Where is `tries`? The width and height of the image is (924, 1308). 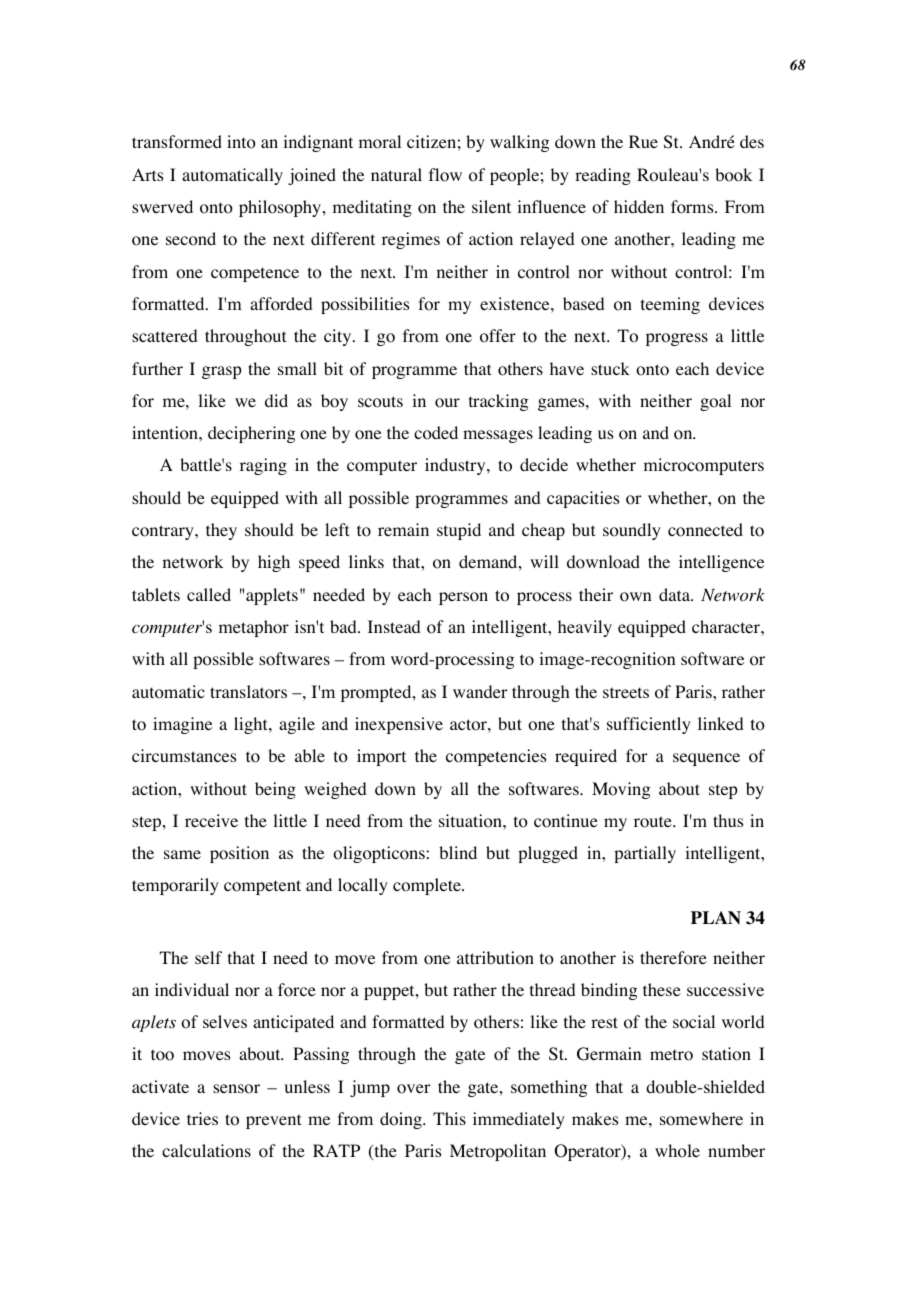 tries is located at coordinates (202, 1118).
